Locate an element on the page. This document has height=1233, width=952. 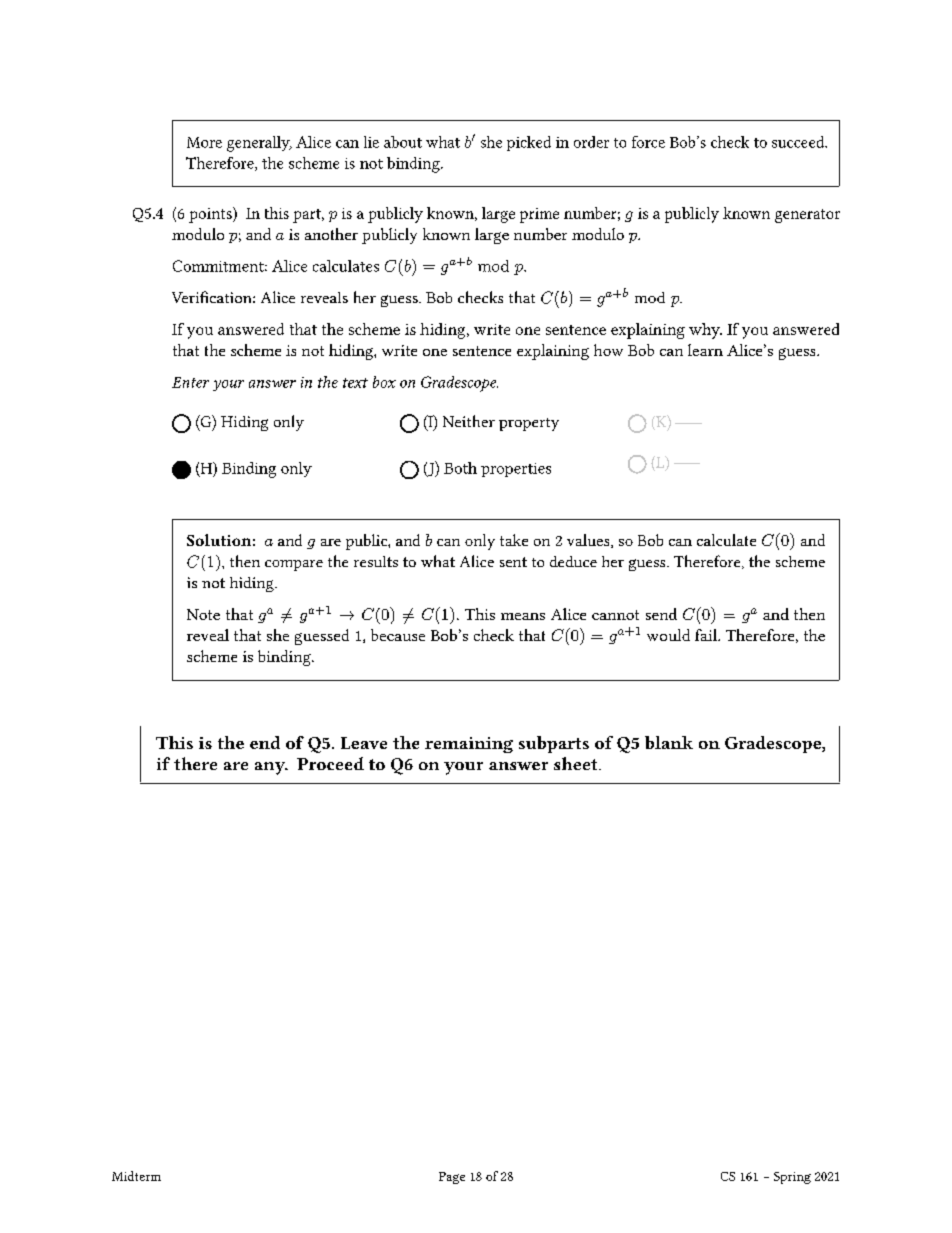
blank is located at coordinates (669, 742).
